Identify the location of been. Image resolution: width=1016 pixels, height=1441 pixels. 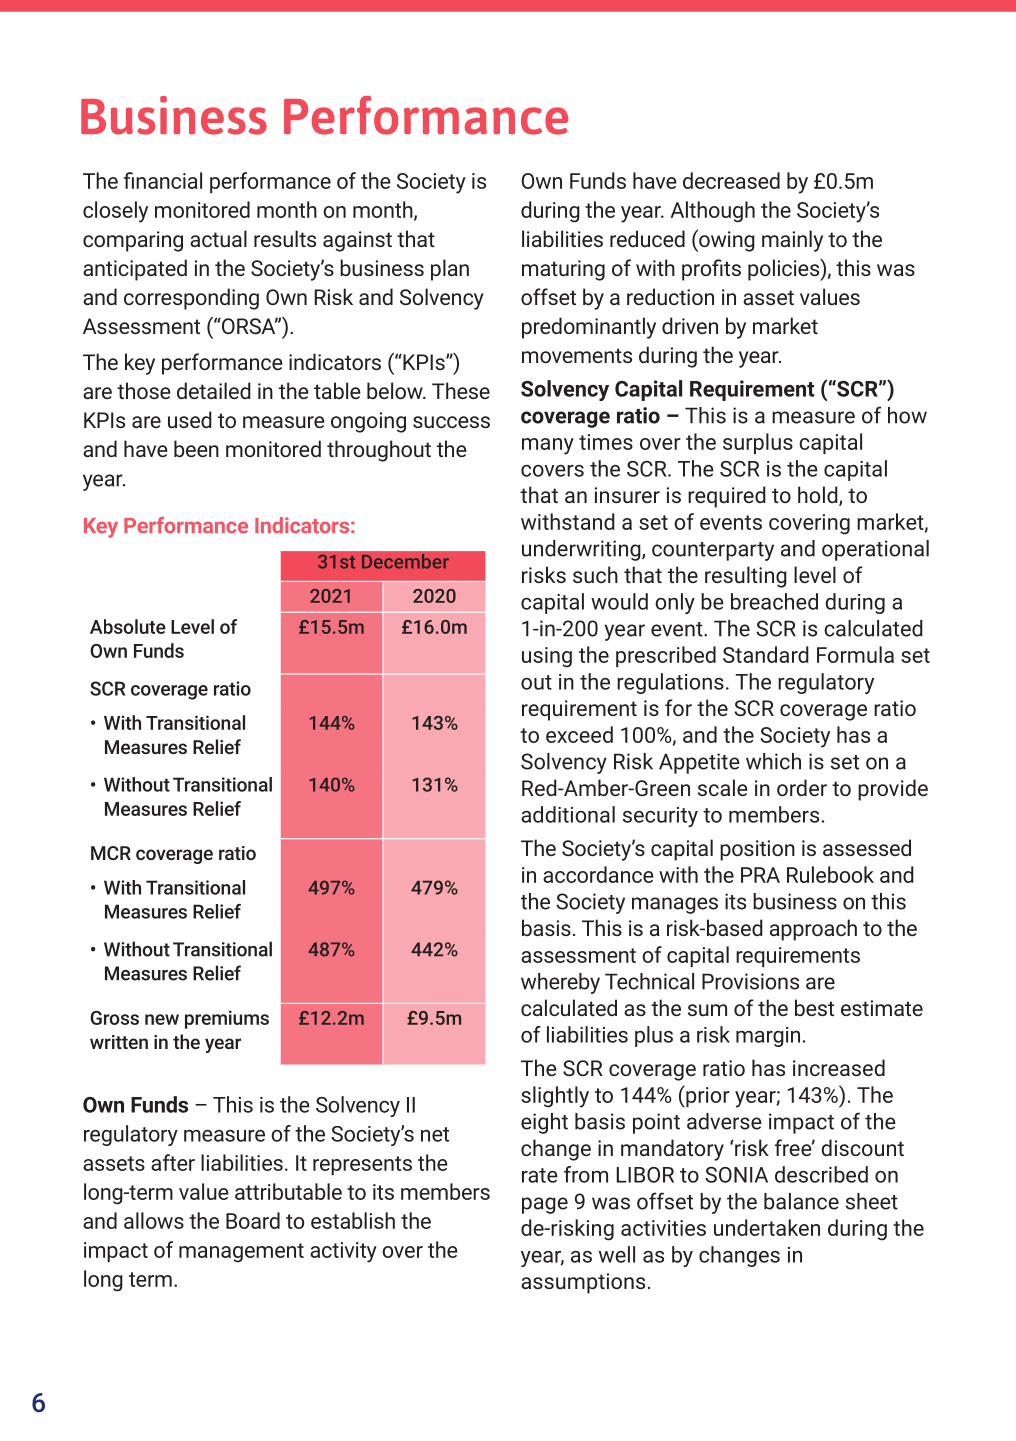
(196, 448).
